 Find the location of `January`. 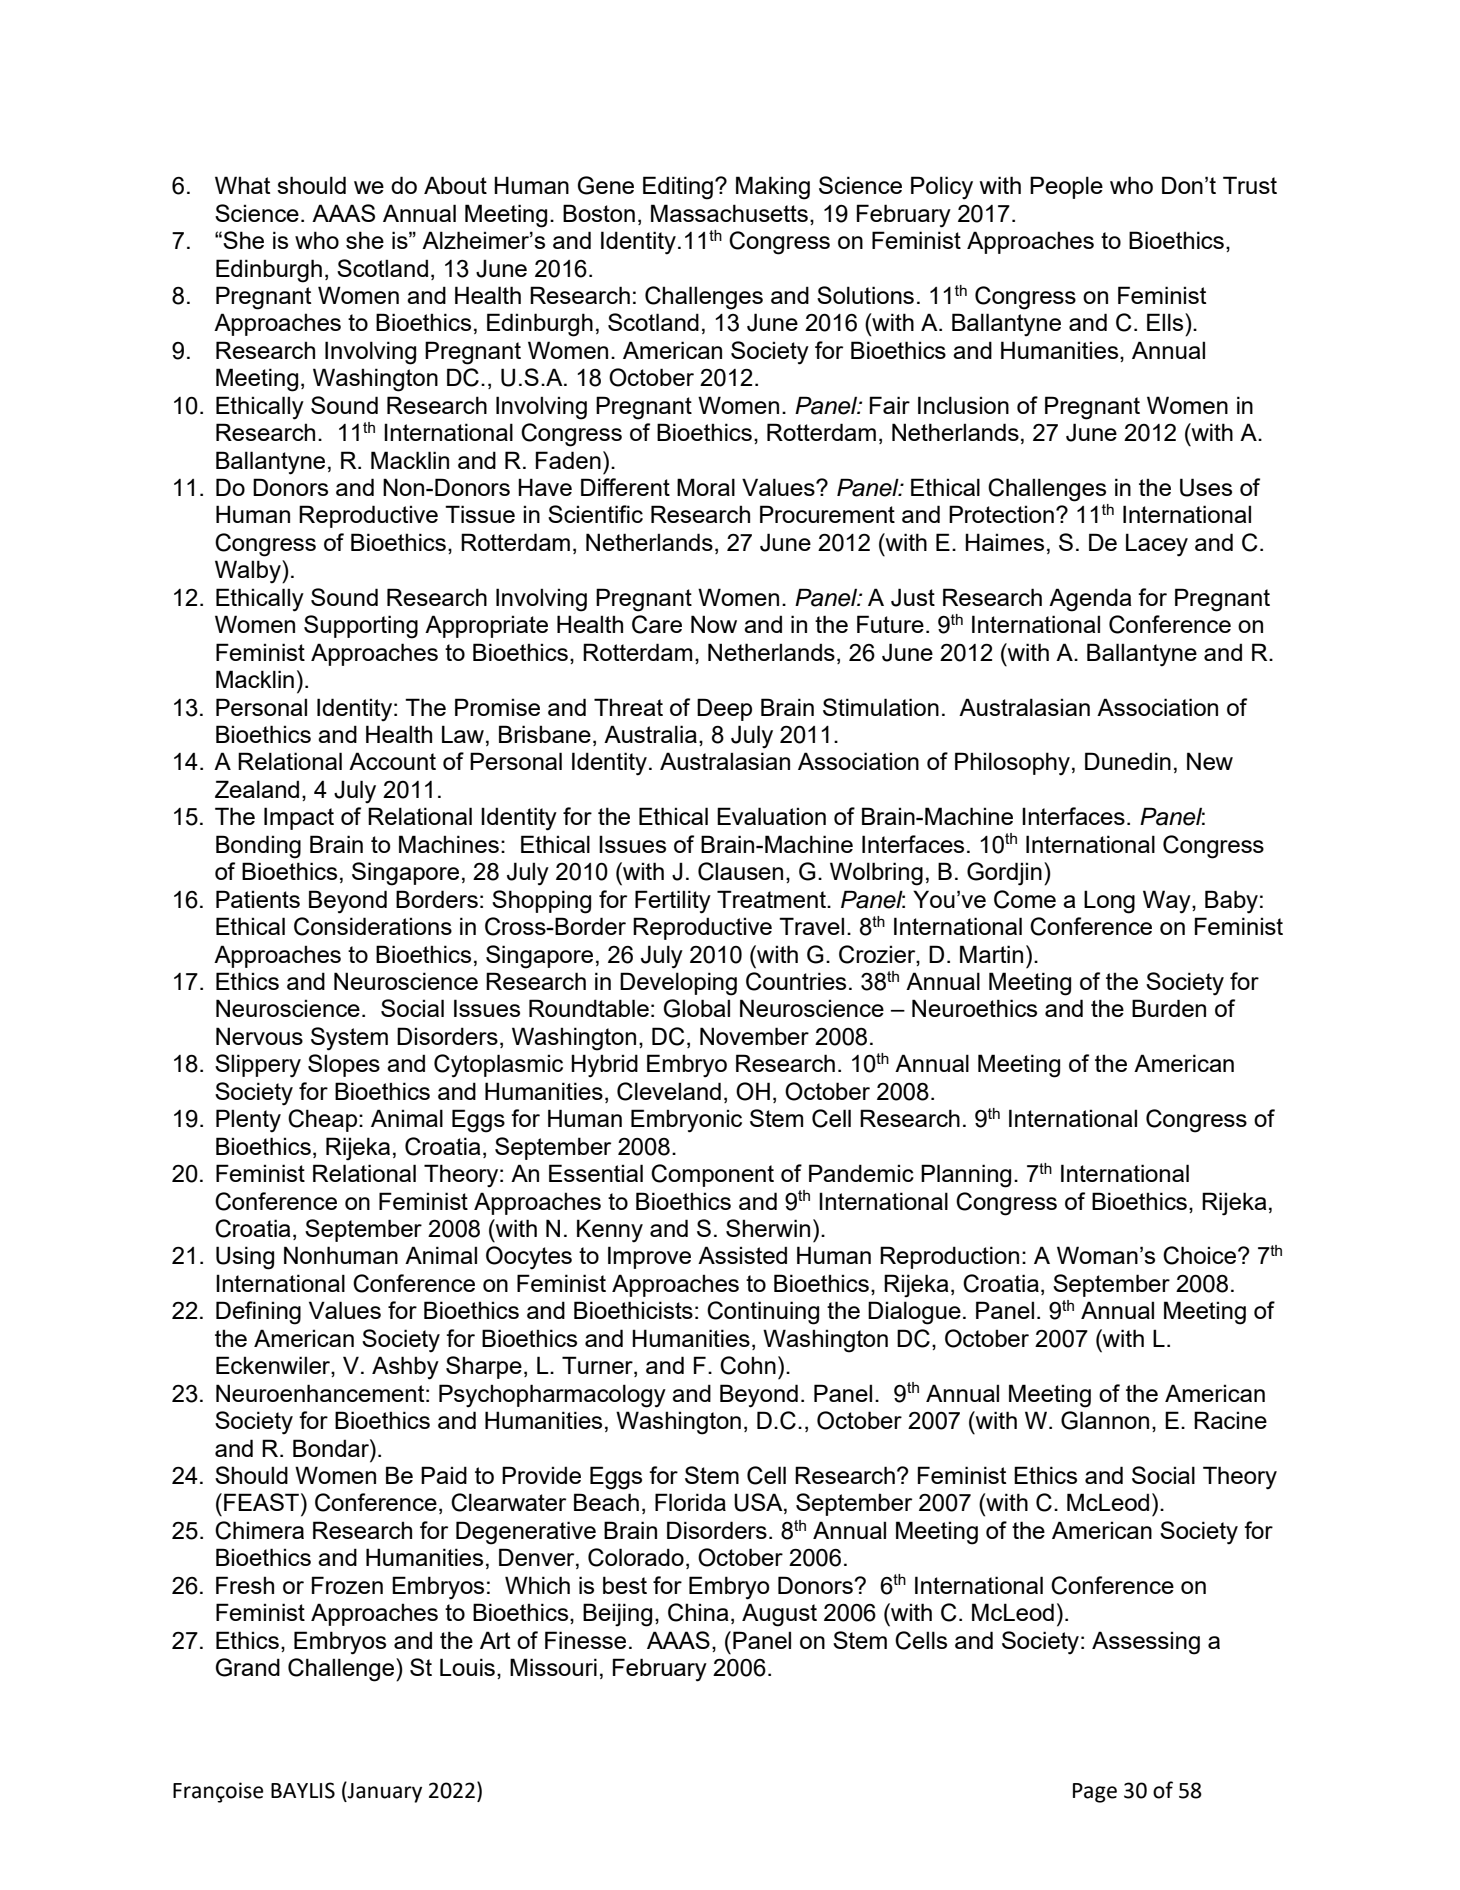

January is located at coordinates (384, 1792).
